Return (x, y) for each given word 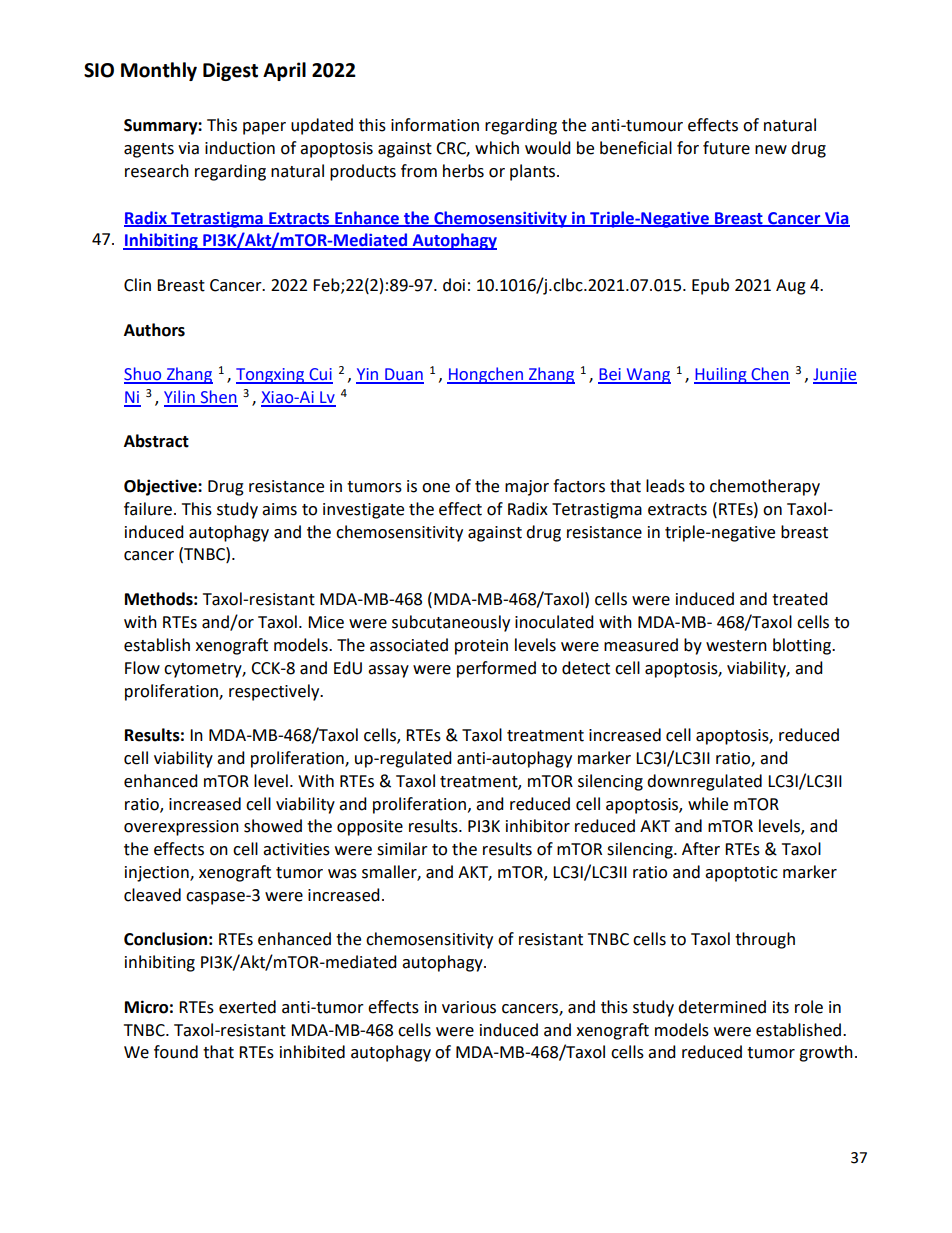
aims (279, 509)
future (726, 148)
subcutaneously (451, 623)
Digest (230, 71)
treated (800, 599)
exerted (247, 1007)
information (435, 125)
